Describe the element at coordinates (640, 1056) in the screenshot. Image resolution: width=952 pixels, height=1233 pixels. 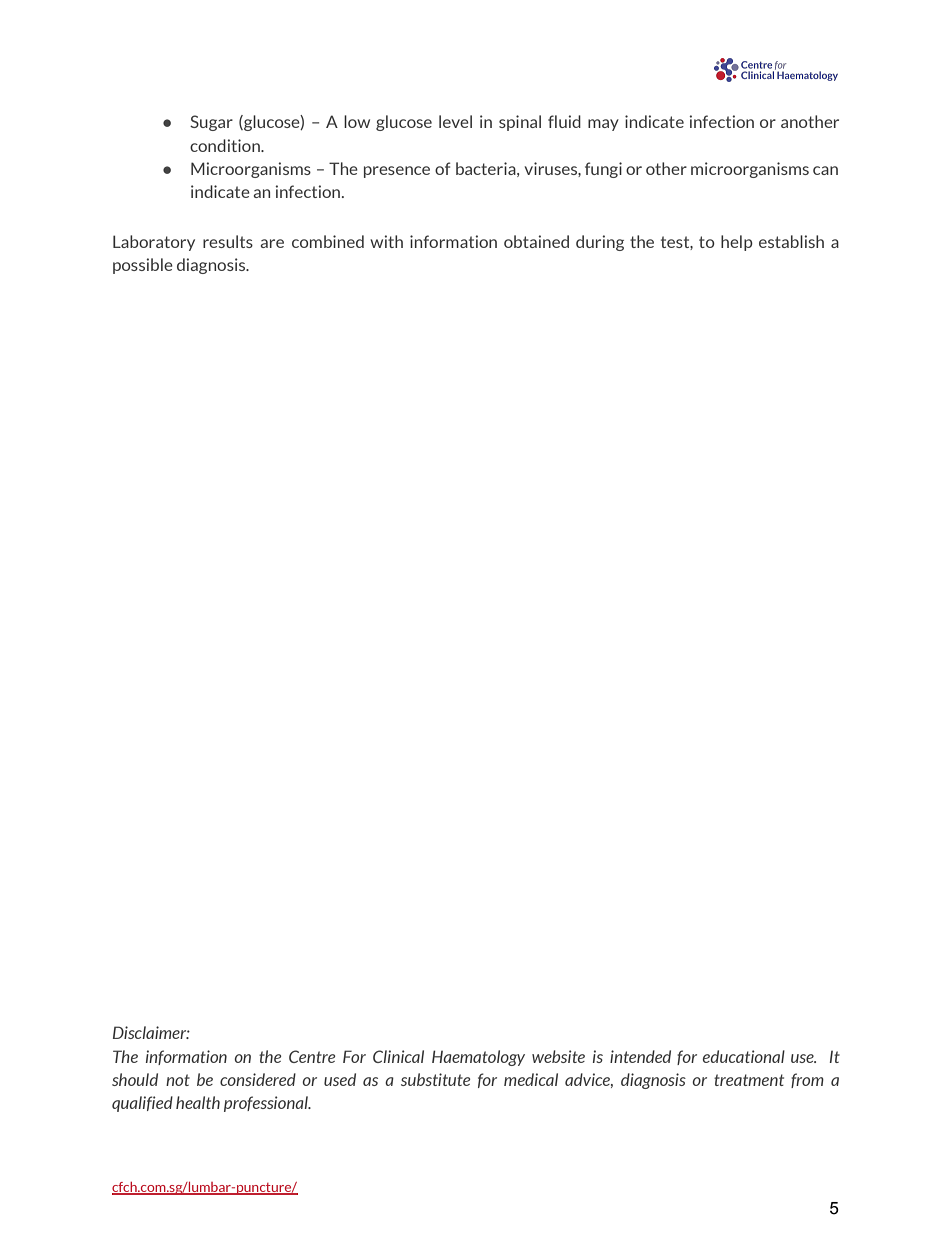
I see `intended` at that location.
